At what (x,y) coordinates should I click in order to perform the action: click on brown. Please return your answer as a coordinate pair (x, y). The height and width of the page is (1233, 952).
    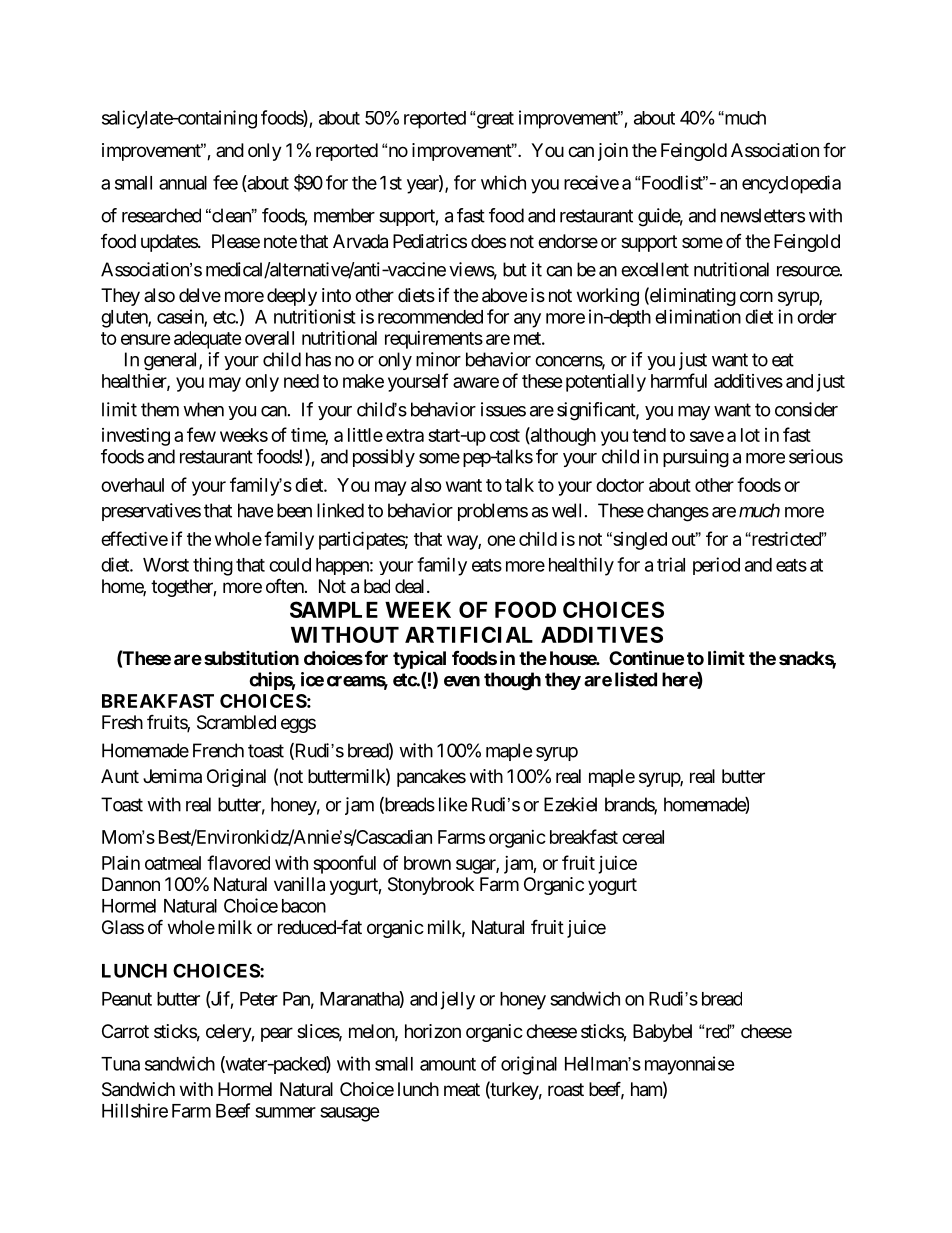
    Looking at the image, I should click on (427, 863).
